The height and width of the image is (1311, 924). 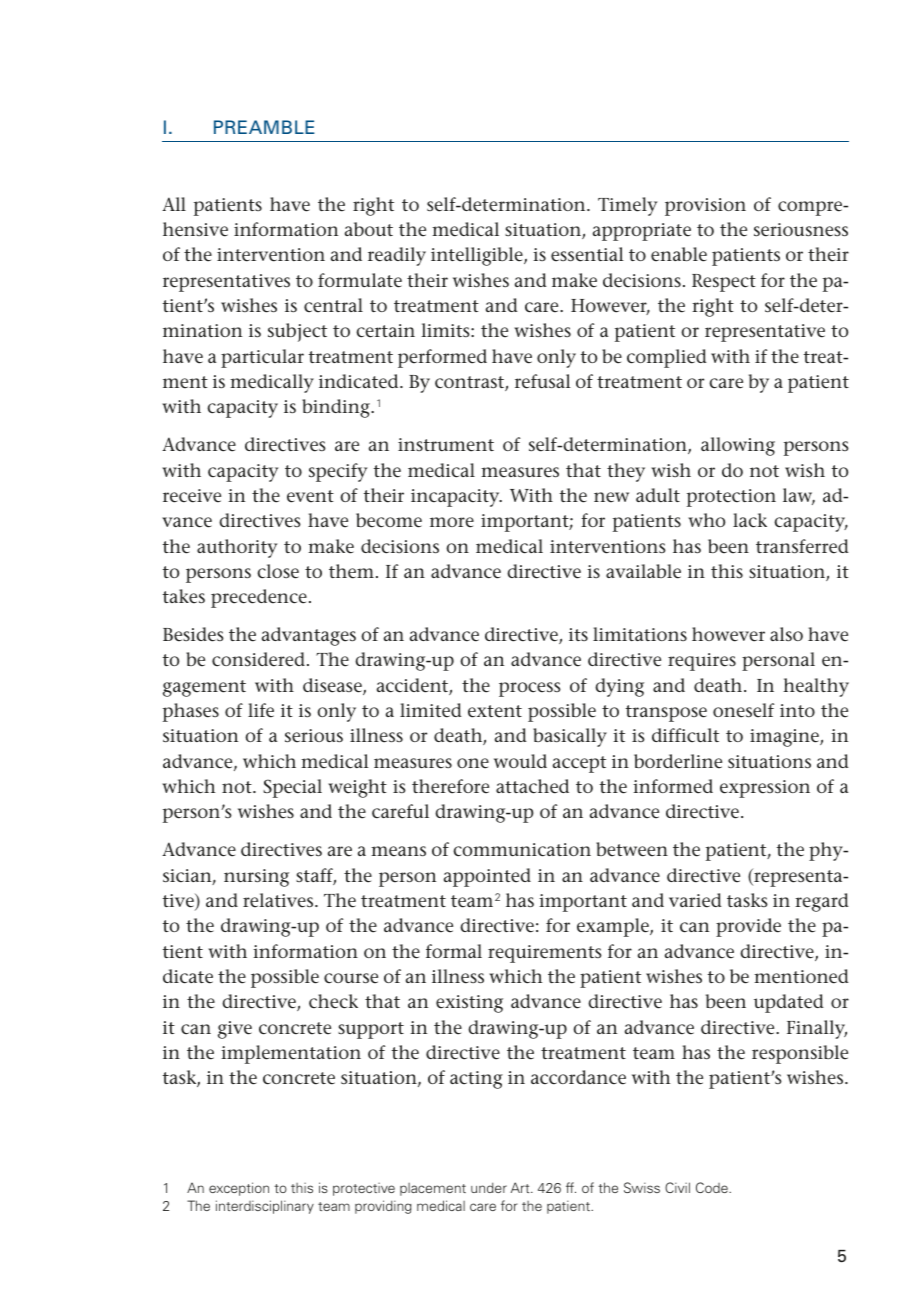 What do you see at coordinates (264, 127) in the image?
I see `PREAMBLE` at bounding box center [264, 127].
